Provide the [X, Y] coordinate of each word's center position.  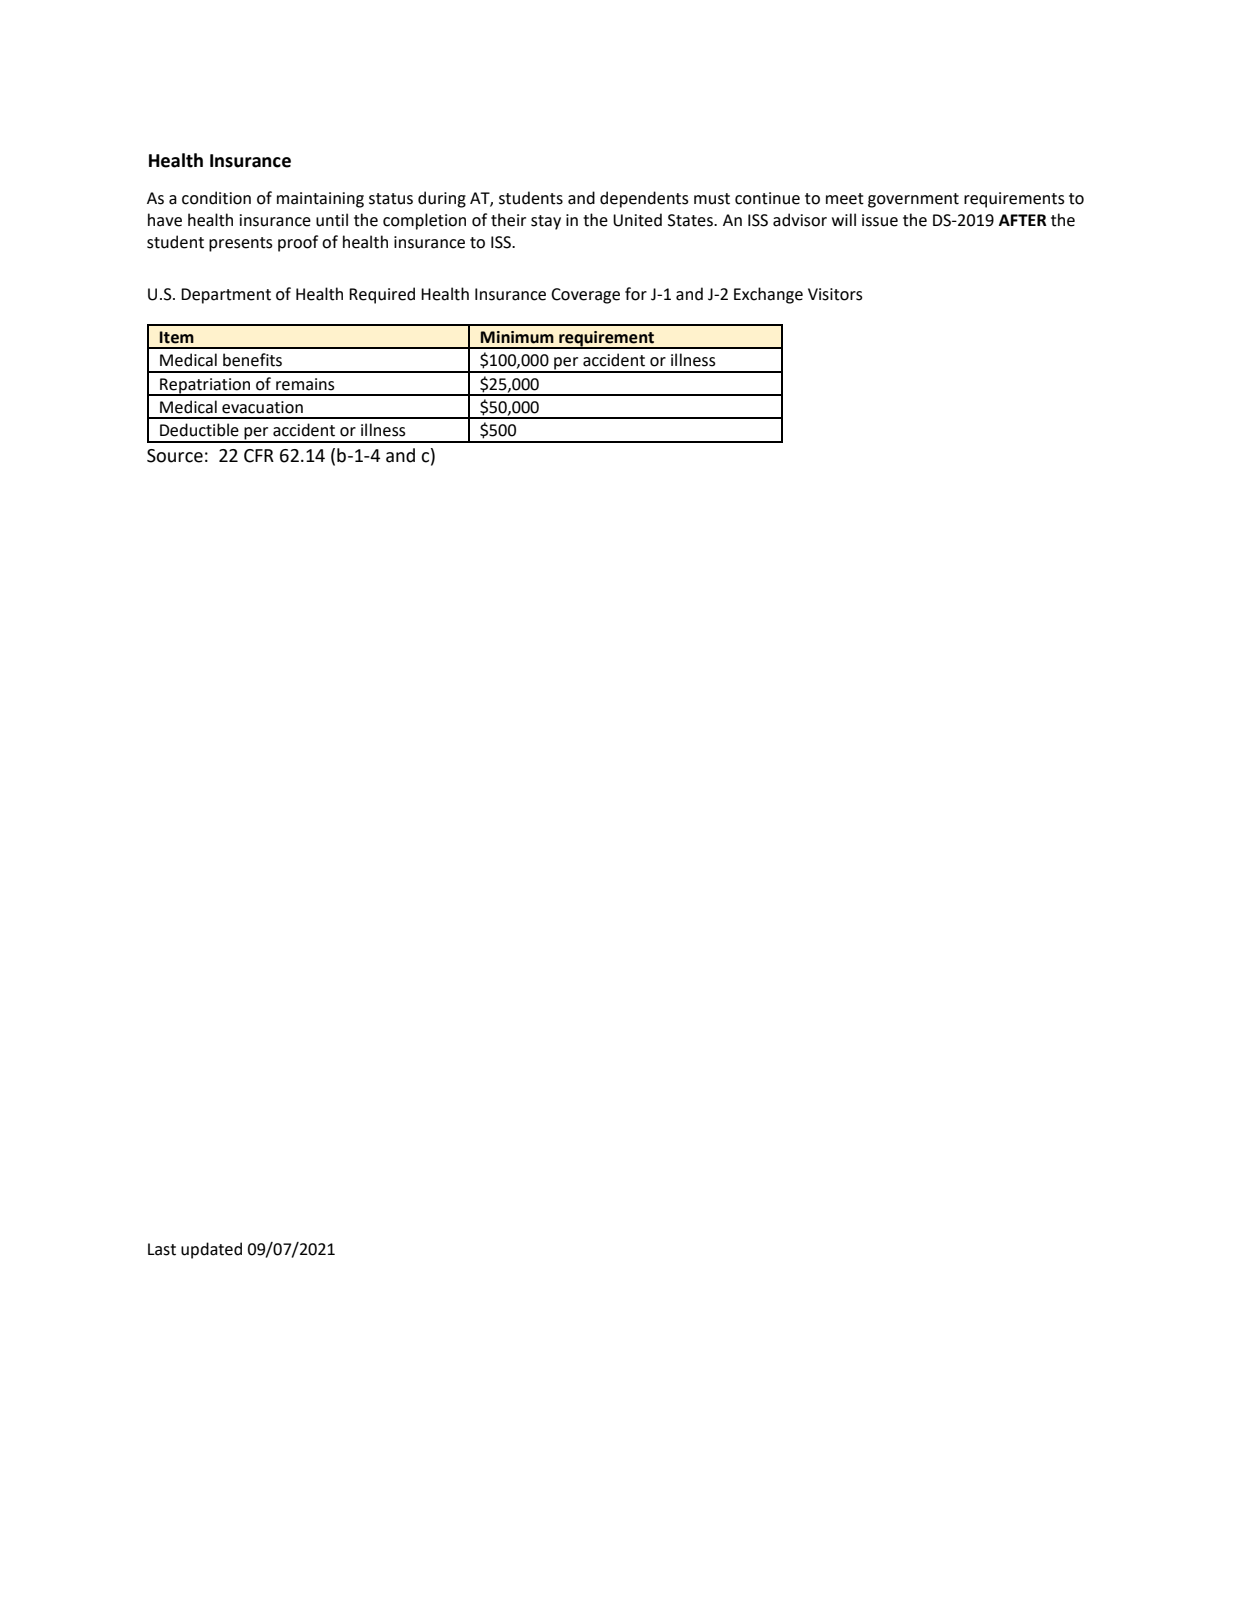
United [637, 220]
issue [880, 220]
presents [241, 244]
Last [162, 1249]
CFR [259, 456]
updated [211, 1250]
